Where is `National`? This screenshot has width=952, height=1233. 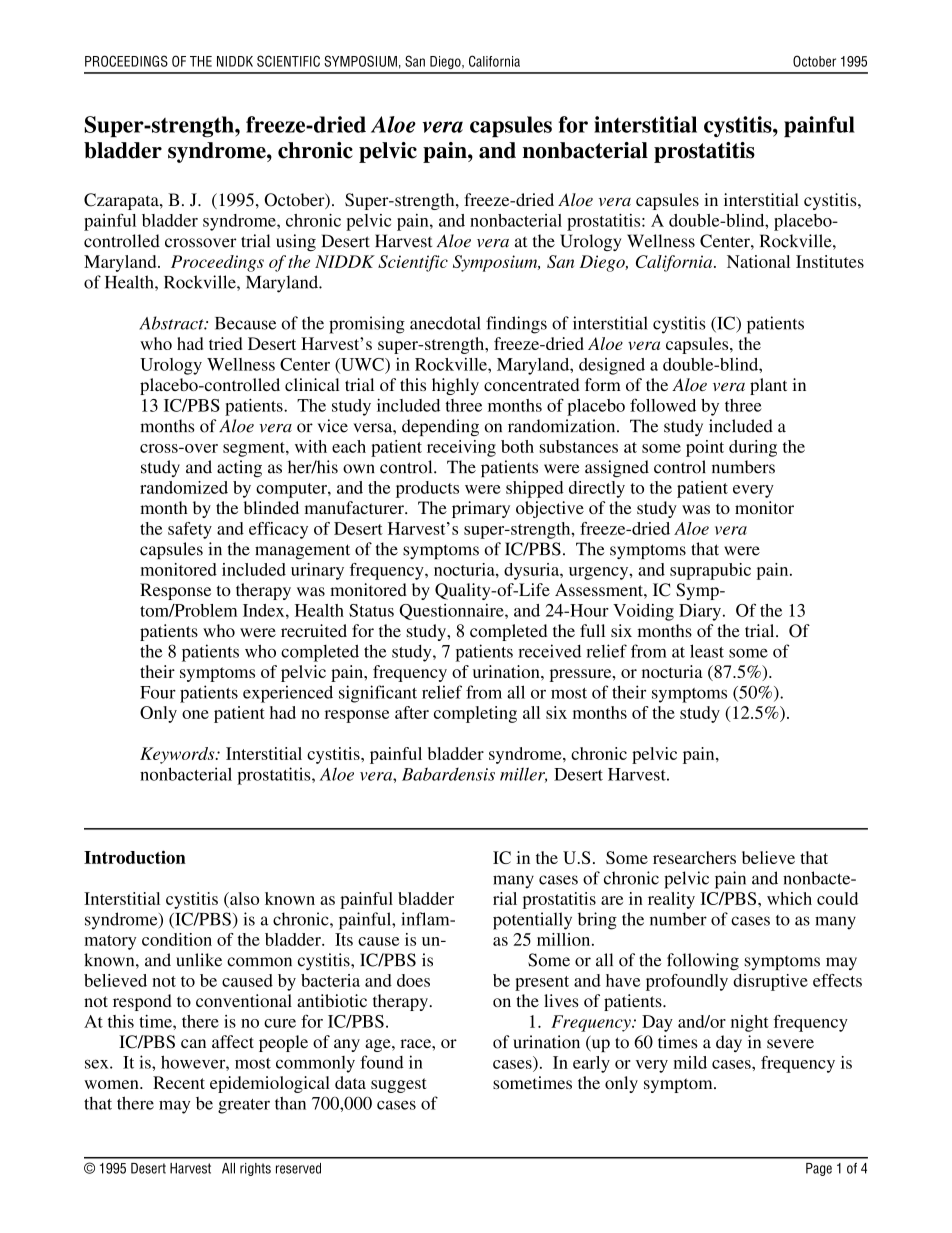 National is located at coordinates (758, 261).
